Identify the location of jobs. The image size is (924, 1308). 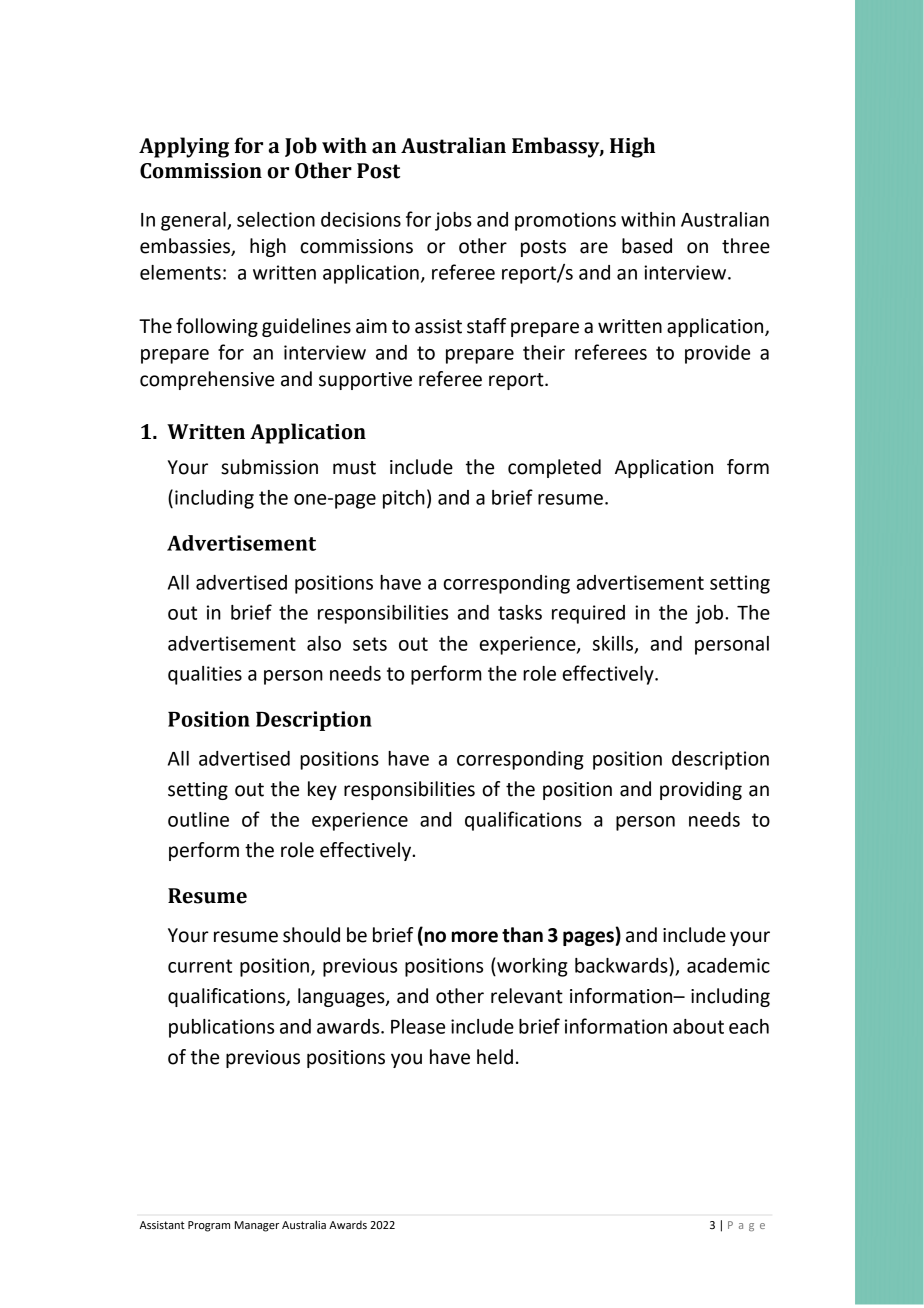
(453, 221).
